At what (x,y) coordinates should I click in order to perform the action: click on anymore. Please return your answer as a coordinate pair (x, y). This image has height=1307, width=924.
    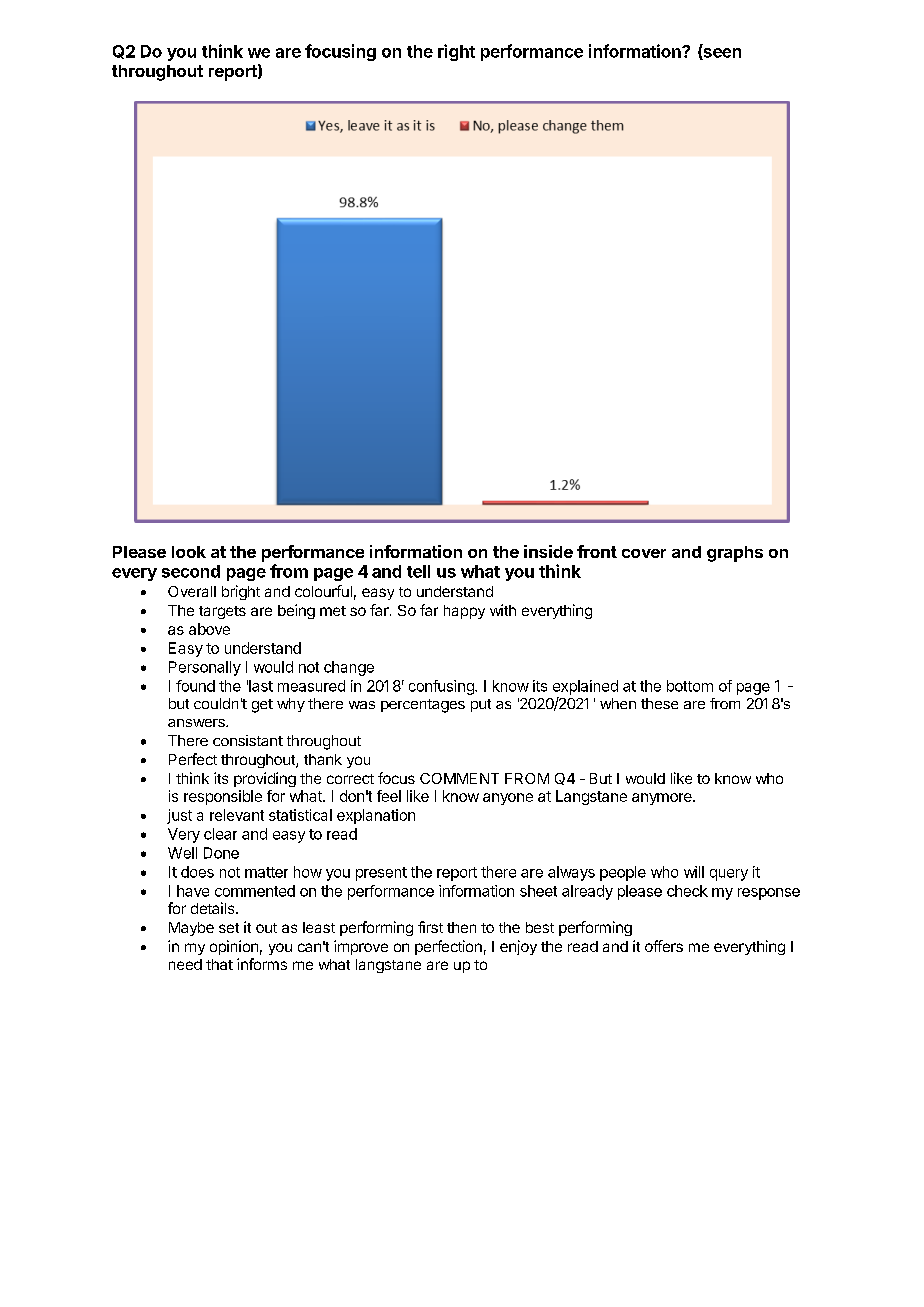
    Looking at the image, I should click on (663, 799).
